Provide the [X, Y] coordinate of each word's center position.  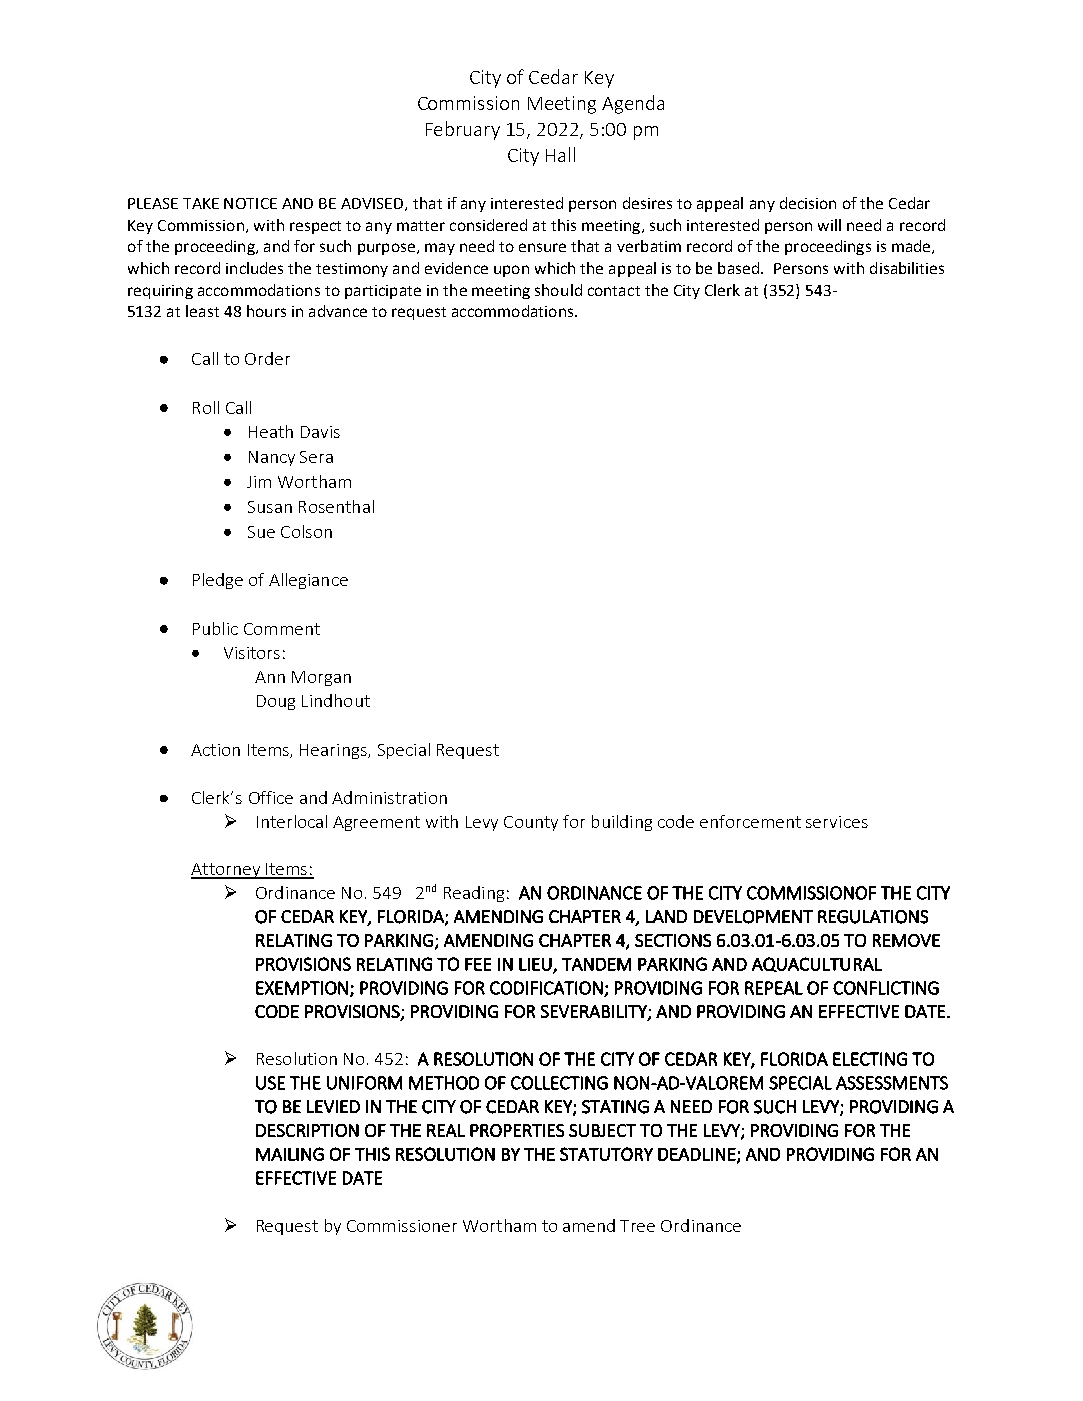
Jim [259, 482]
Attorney [226, 871]
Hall [560, 154]
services [837, 822]
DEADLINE [698, 1155]
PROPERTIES [517, 1130]
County [531, 823]
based [738, 268]
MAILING [290, 1154]
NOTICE [250, 203]
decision [808, 203]
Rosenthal [336, 506]
